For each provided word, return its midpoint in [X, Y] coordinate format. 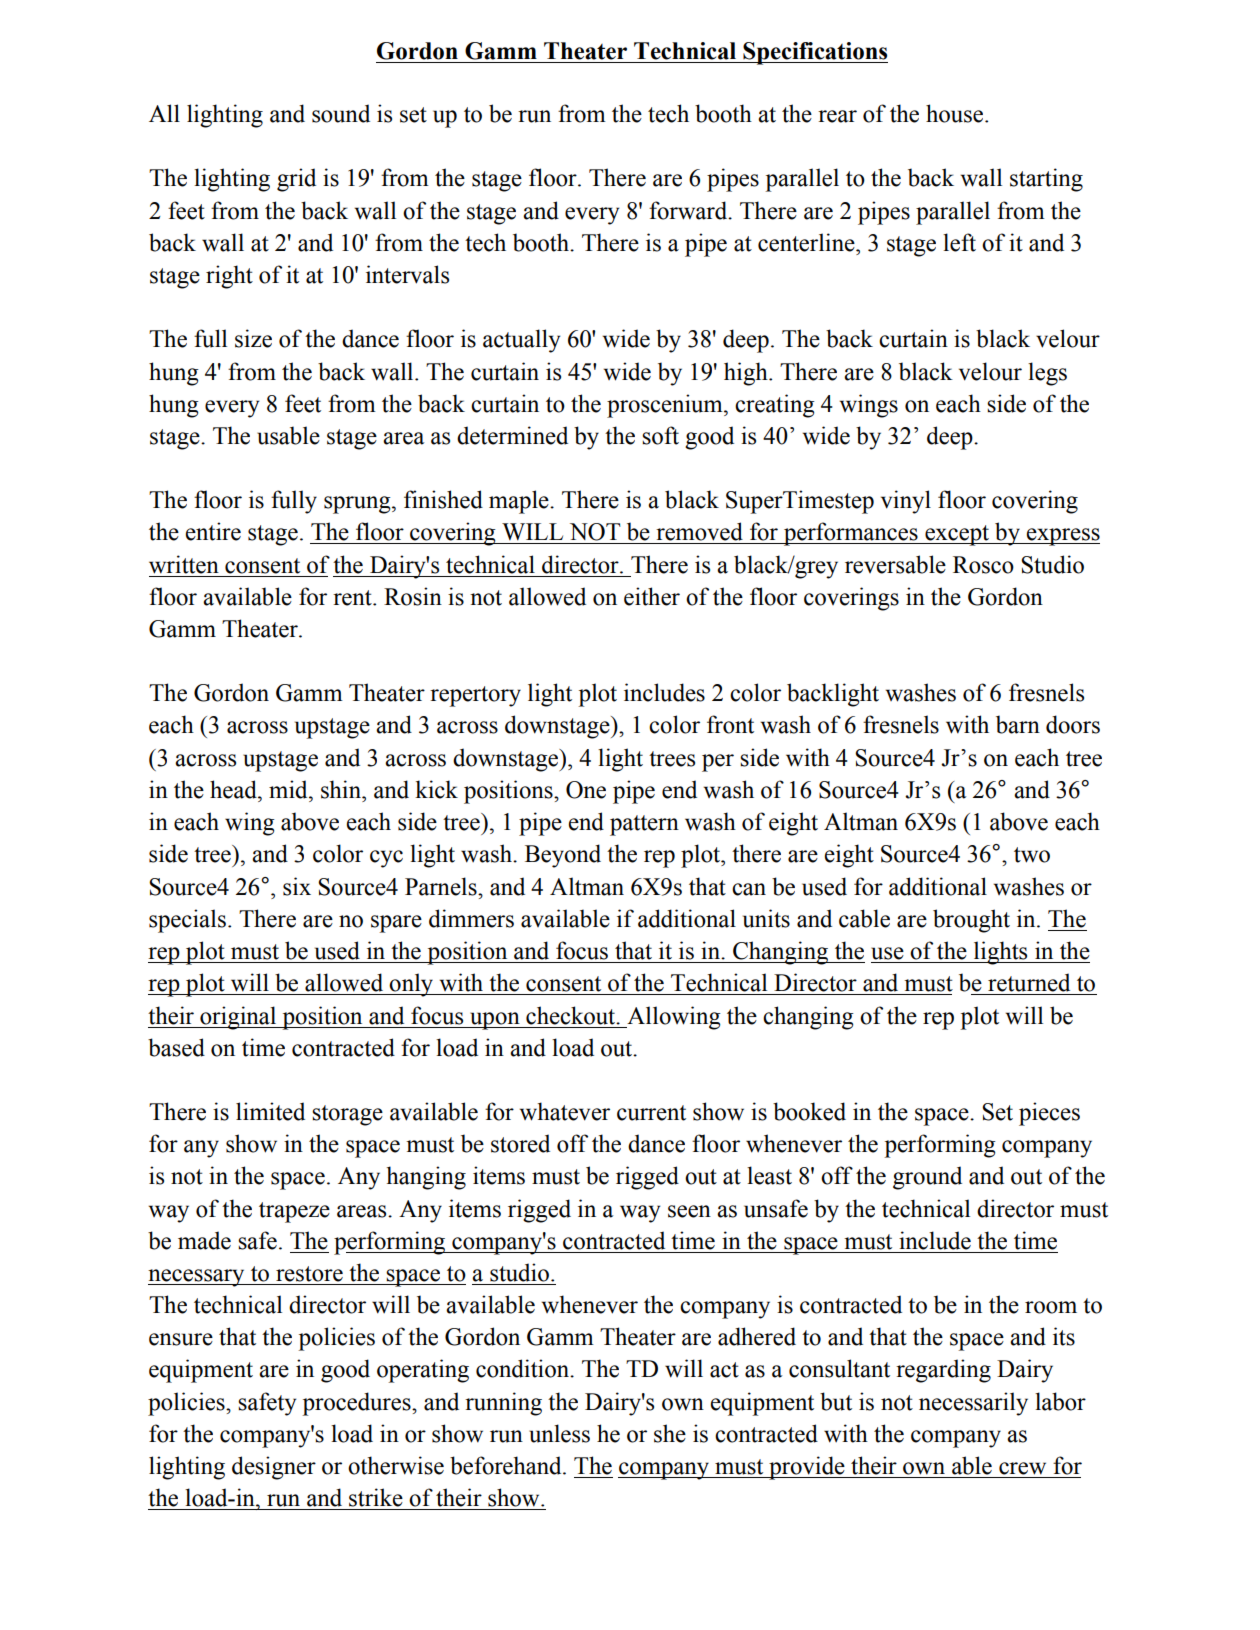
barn [1018, 724]
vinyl [906, 502]
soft [660, 435]
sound [341, 113]
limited [270, 1111]
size [253, 338]
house [956, 113]
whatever [565, 1111]
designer [274, 1468]
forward [689, 210]
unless [559, 1433]
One [586, 790]
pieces [1049, 1114]
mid [289, 789]
